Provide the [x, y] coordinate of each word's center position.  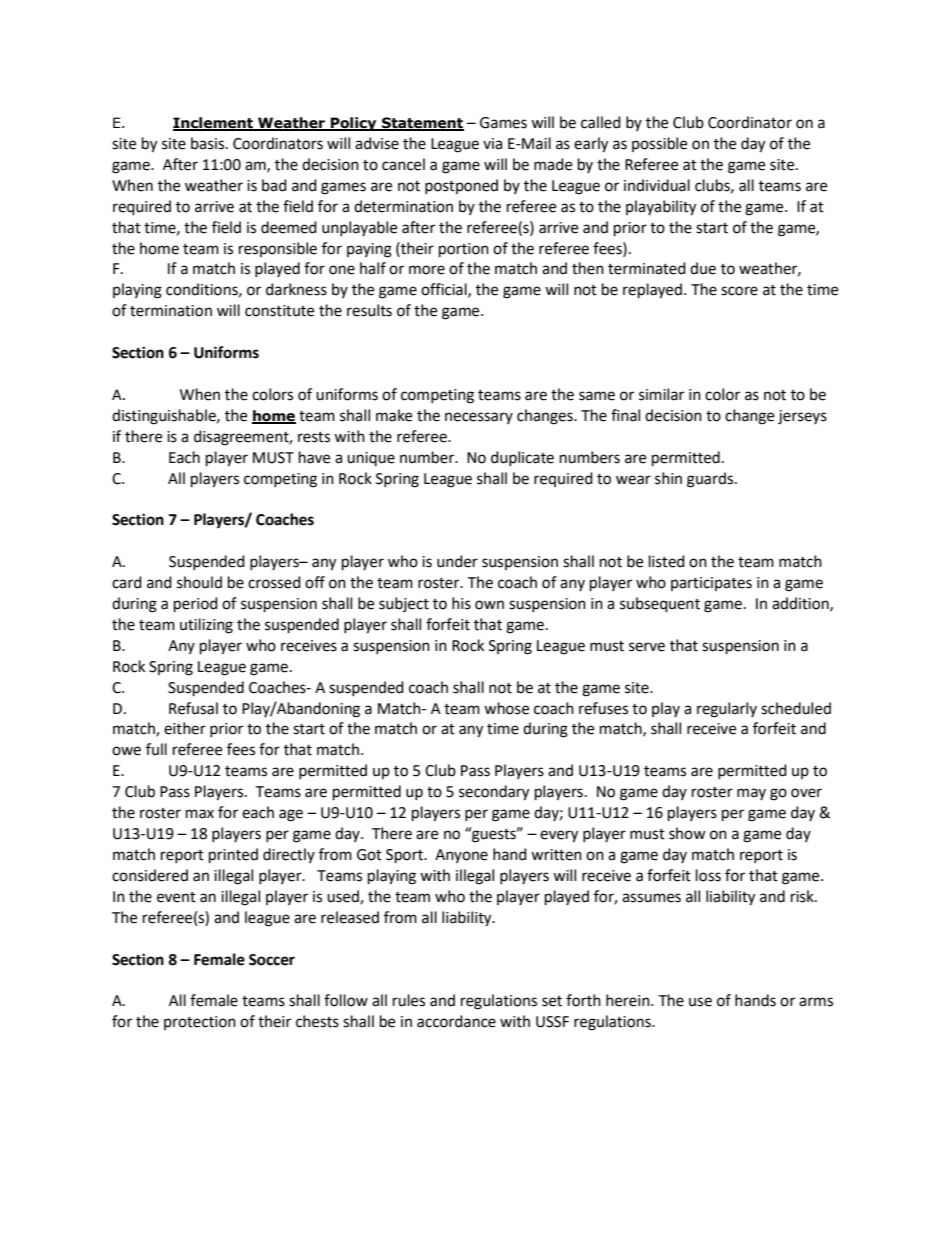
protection [200, 1023]
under [457, 561]
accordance [456, 1021]
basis [209, 143]
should [199, 582]
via [492, 144]
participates [711, 584]
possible [659, 144]
